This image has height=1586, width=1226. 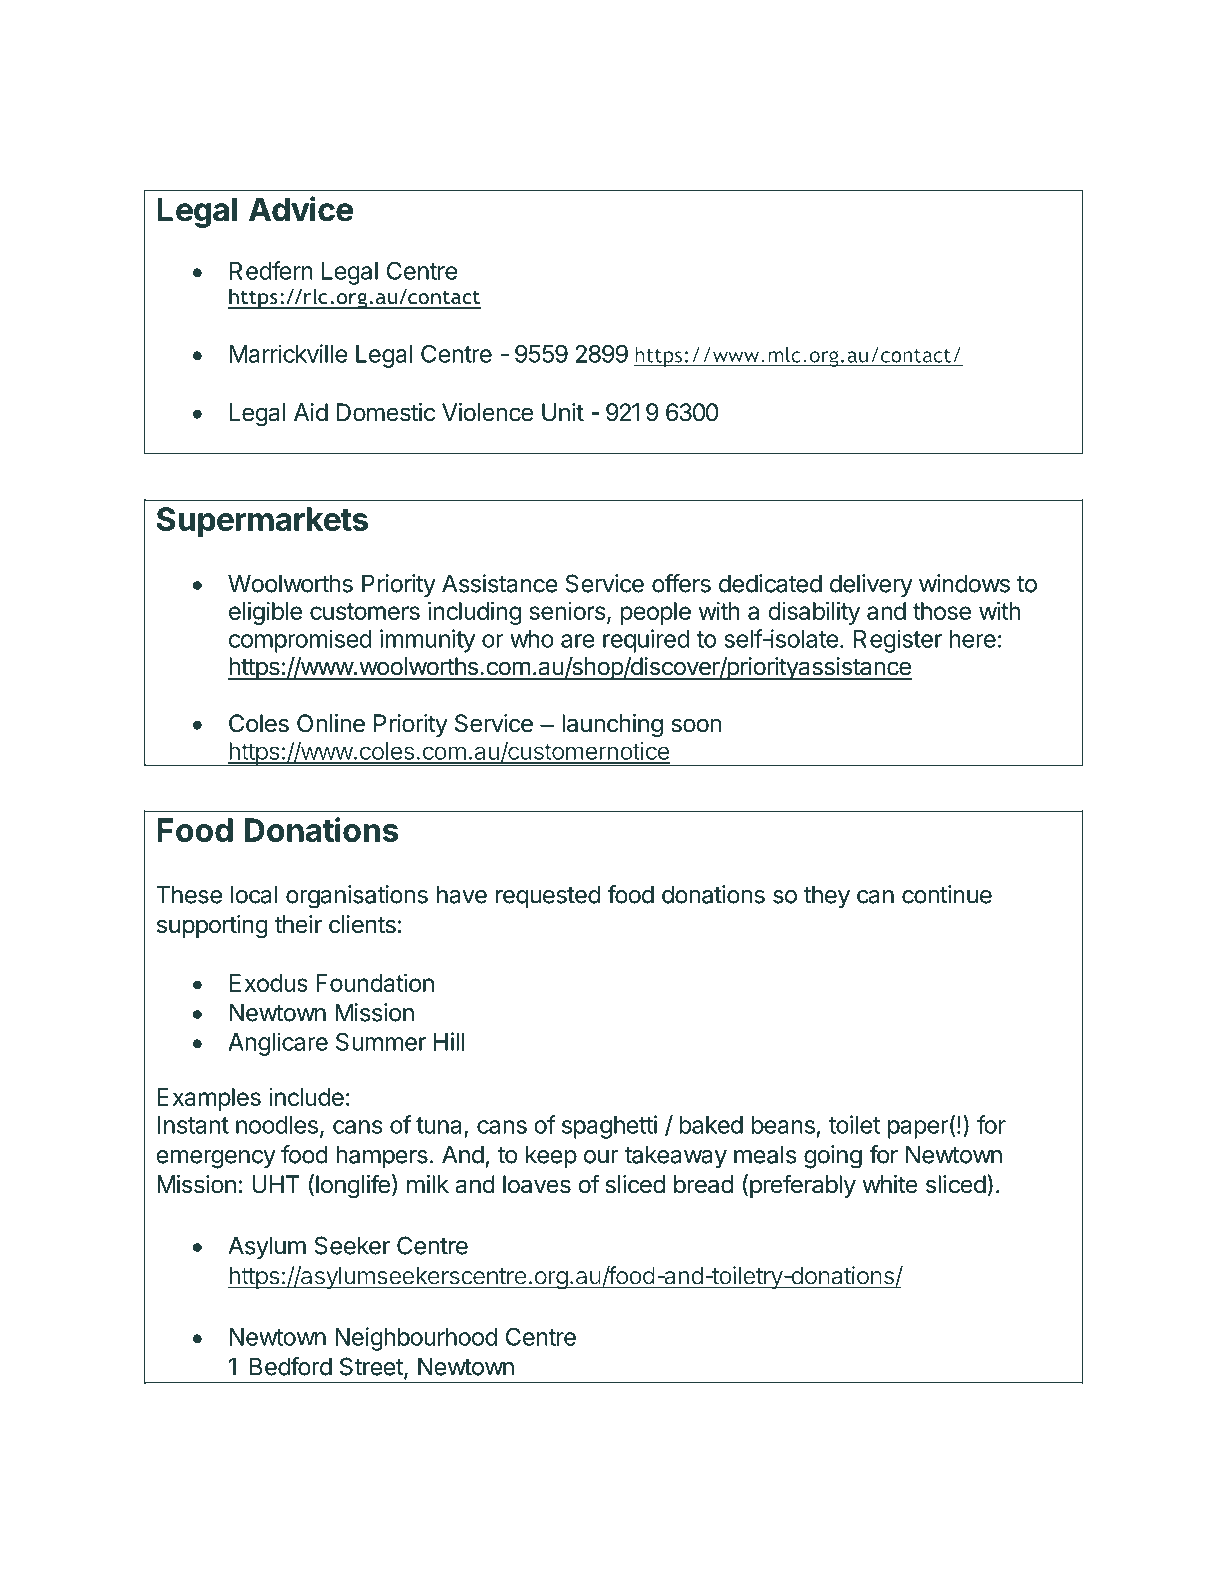 I want to click on Bedford, so click(x=291, y=1366).
